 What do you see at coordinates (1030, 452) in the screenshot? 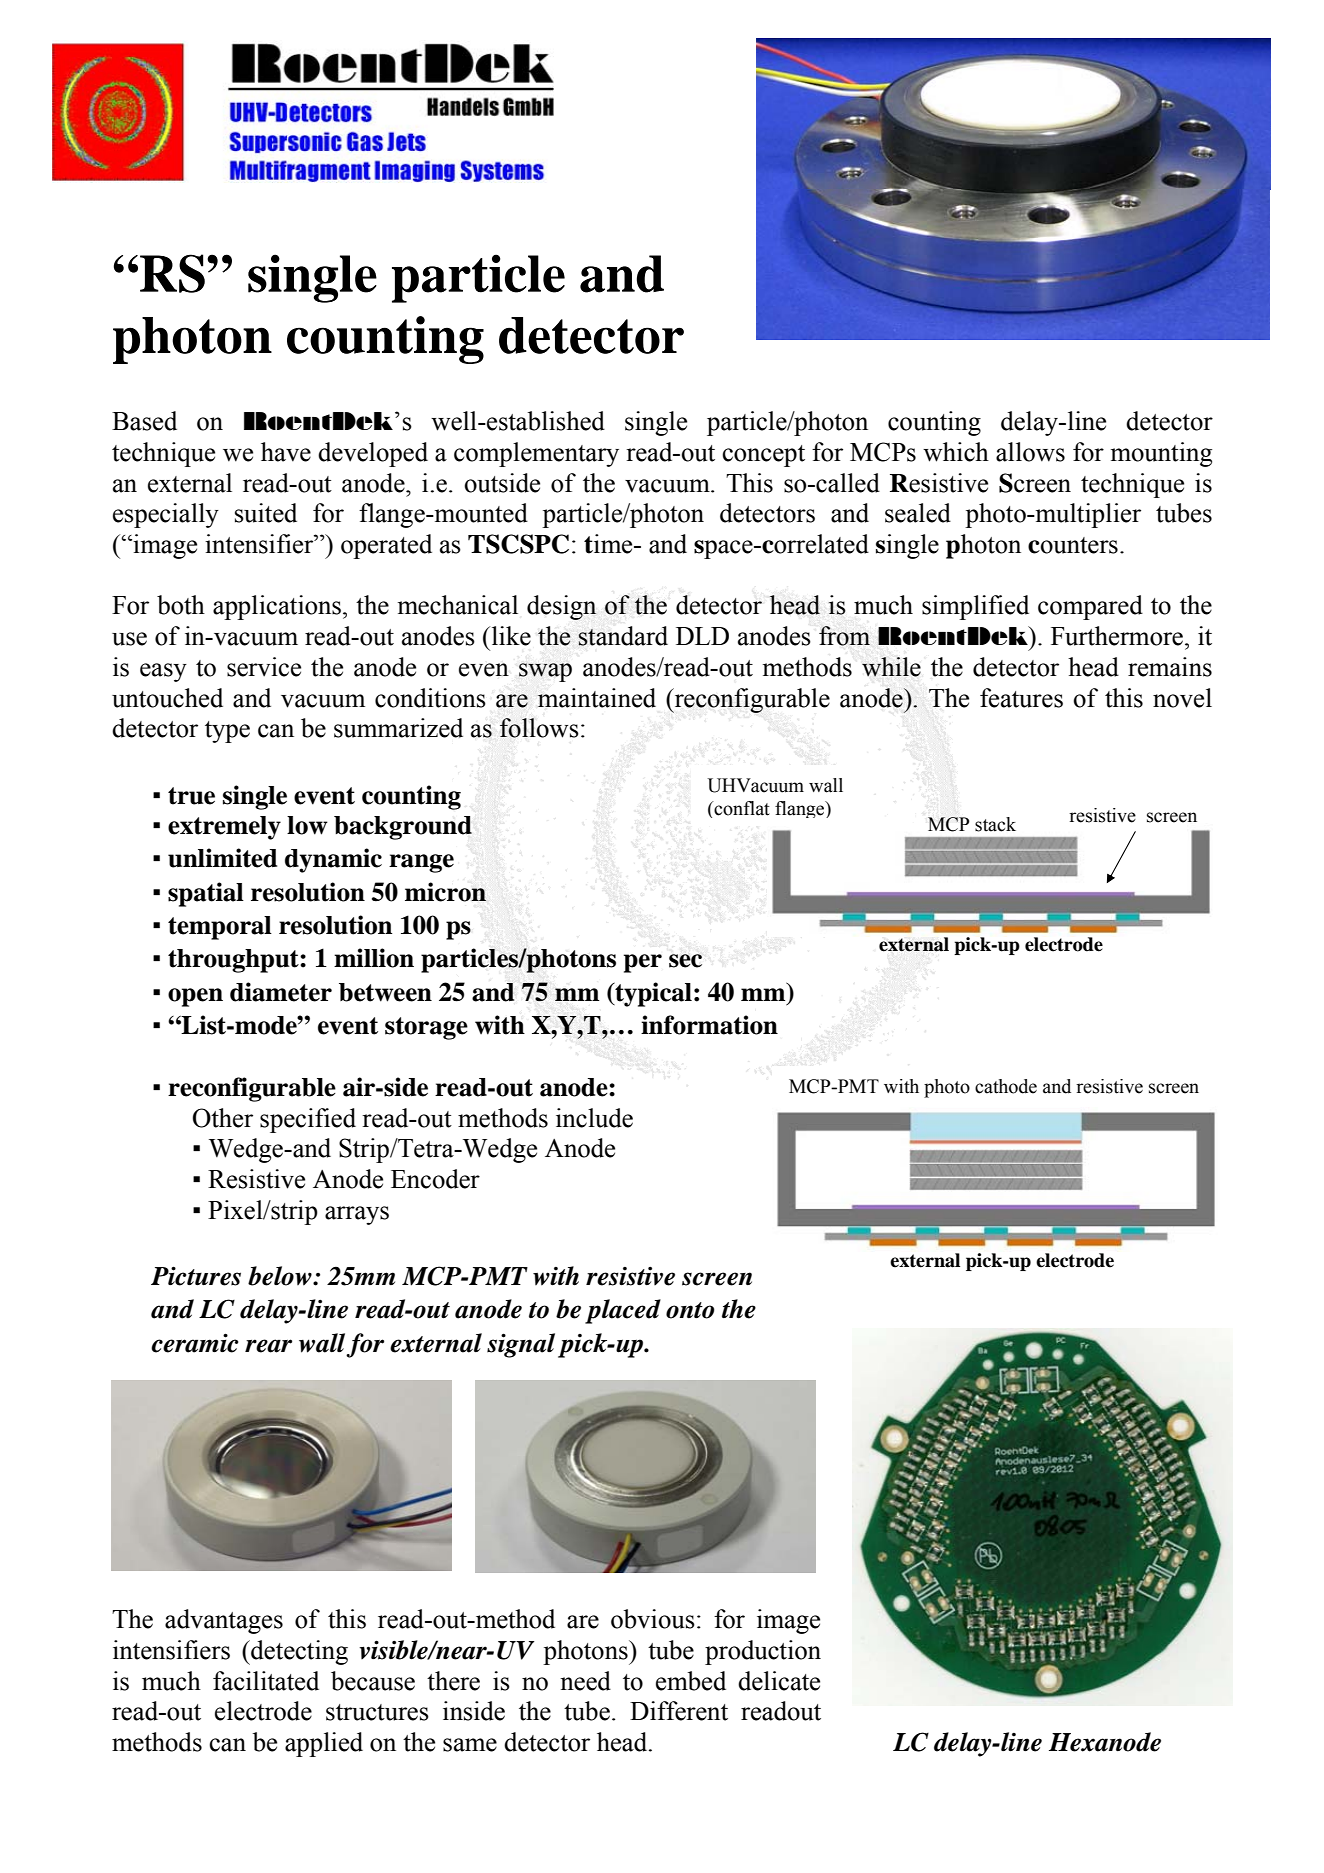
I see `allows` at bounding box center [1030, 452].
